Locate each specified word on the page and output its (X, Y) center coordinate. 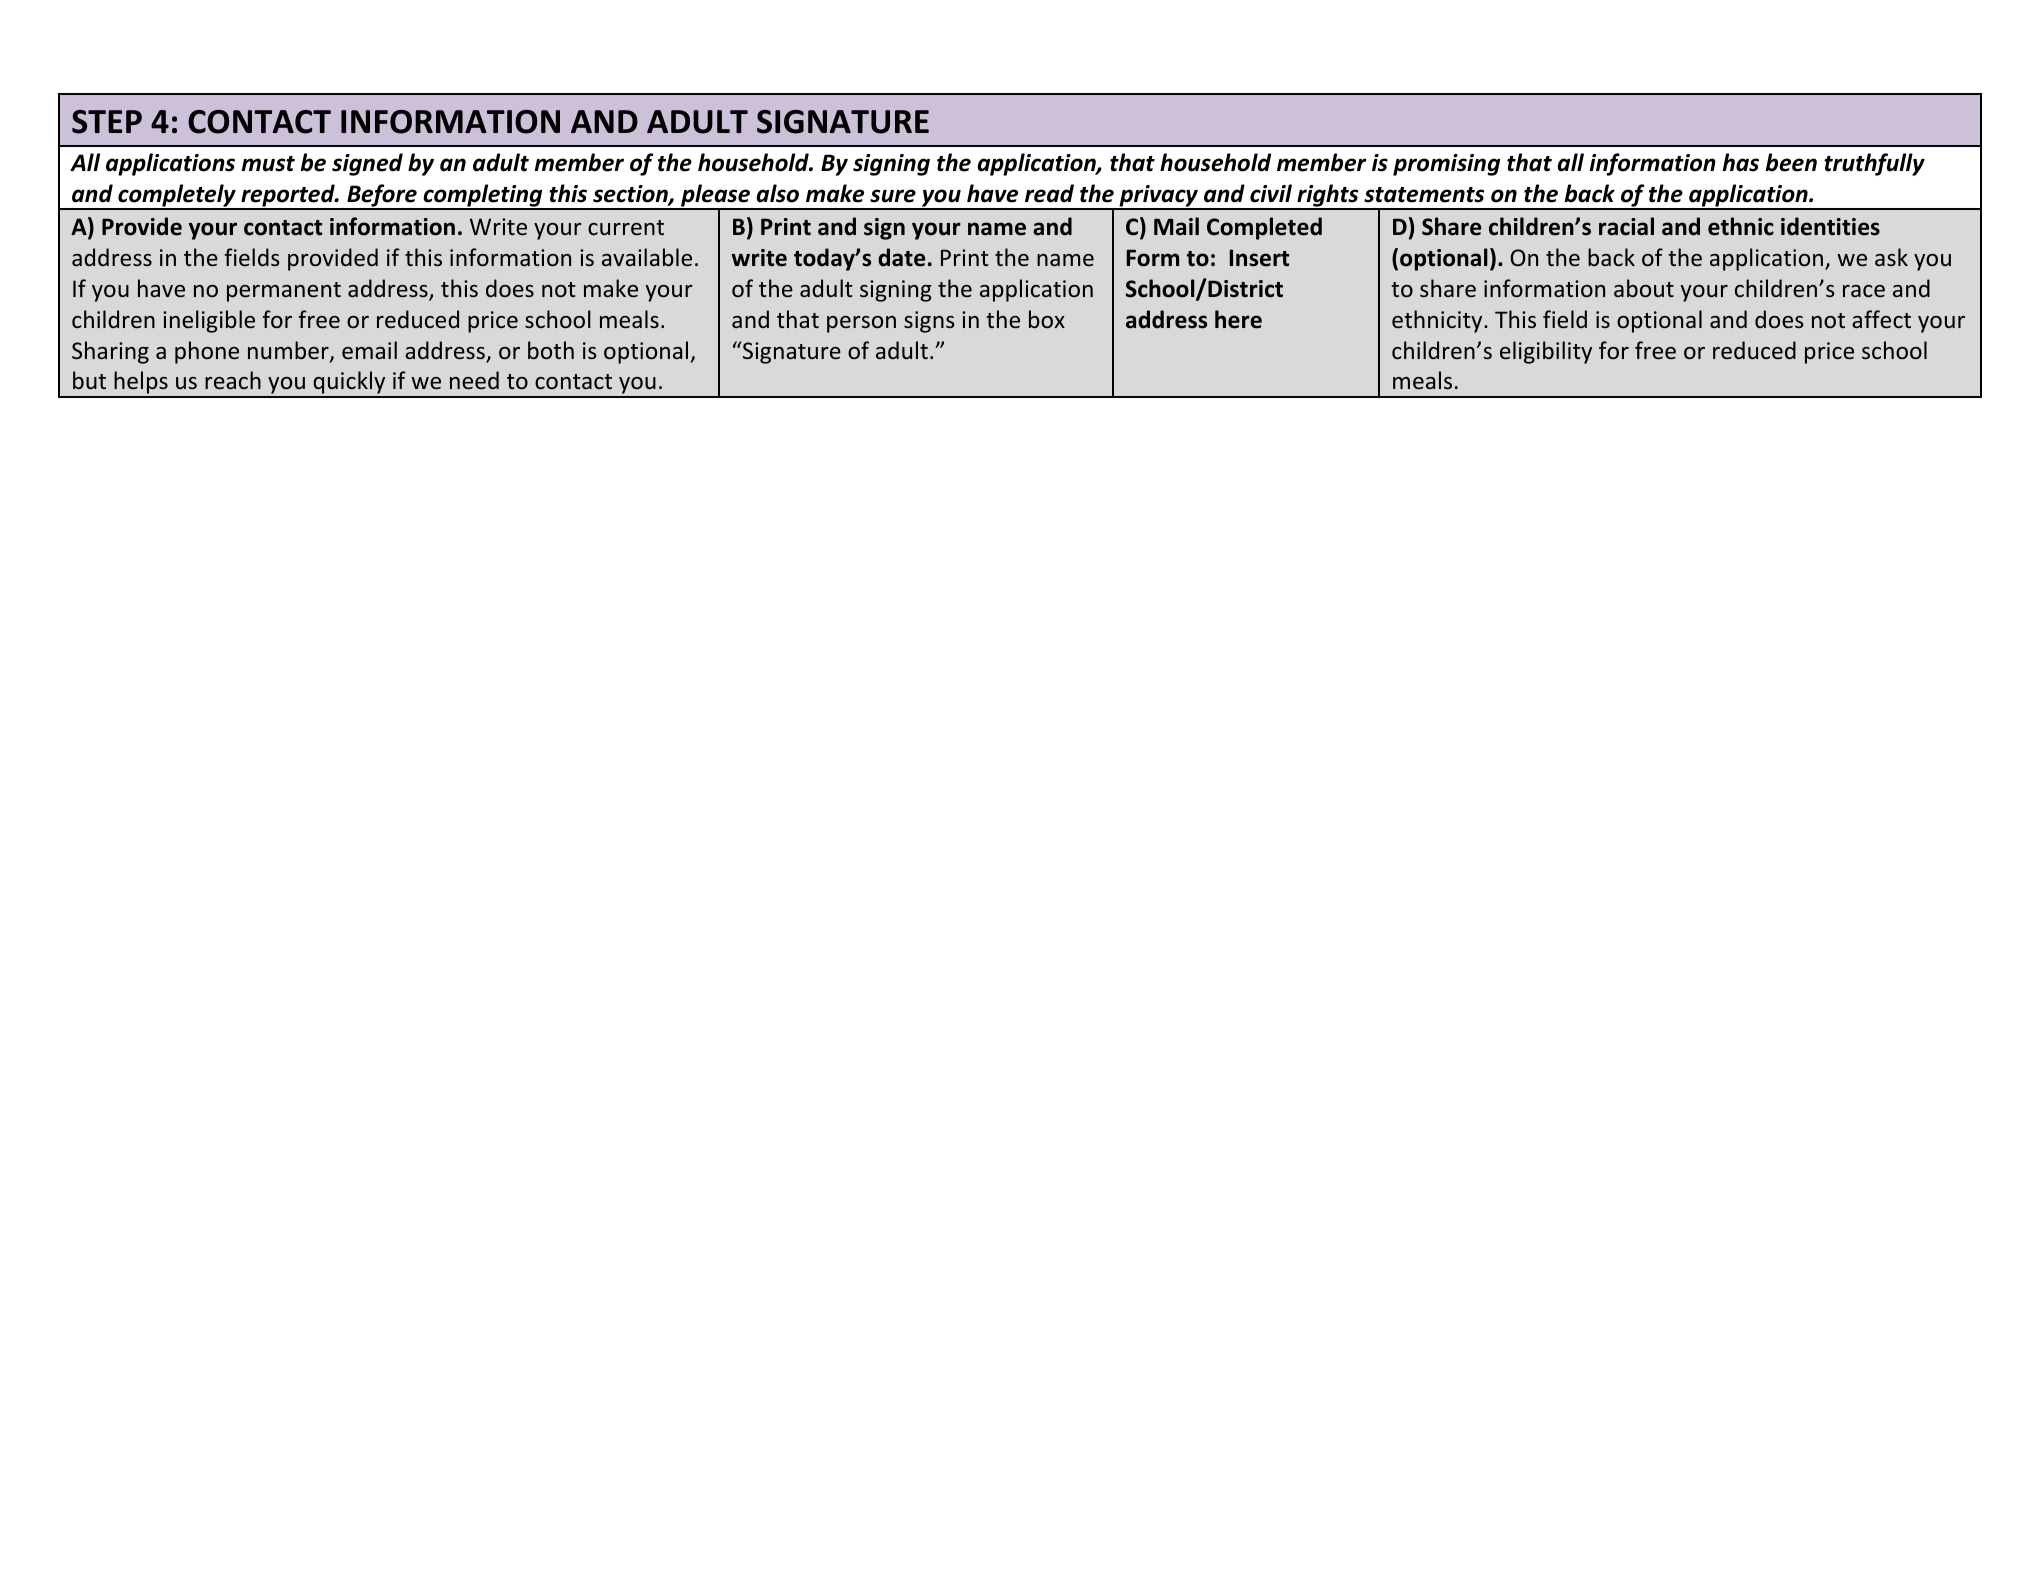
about (1644, 288)
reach (233, 380)
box (1047, 319)
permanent (284, 292)
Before (382, 197)
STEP (107, 122)
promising (1446, 165)
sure (893, 196)
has (1741, 162)
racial (1626, 226)
